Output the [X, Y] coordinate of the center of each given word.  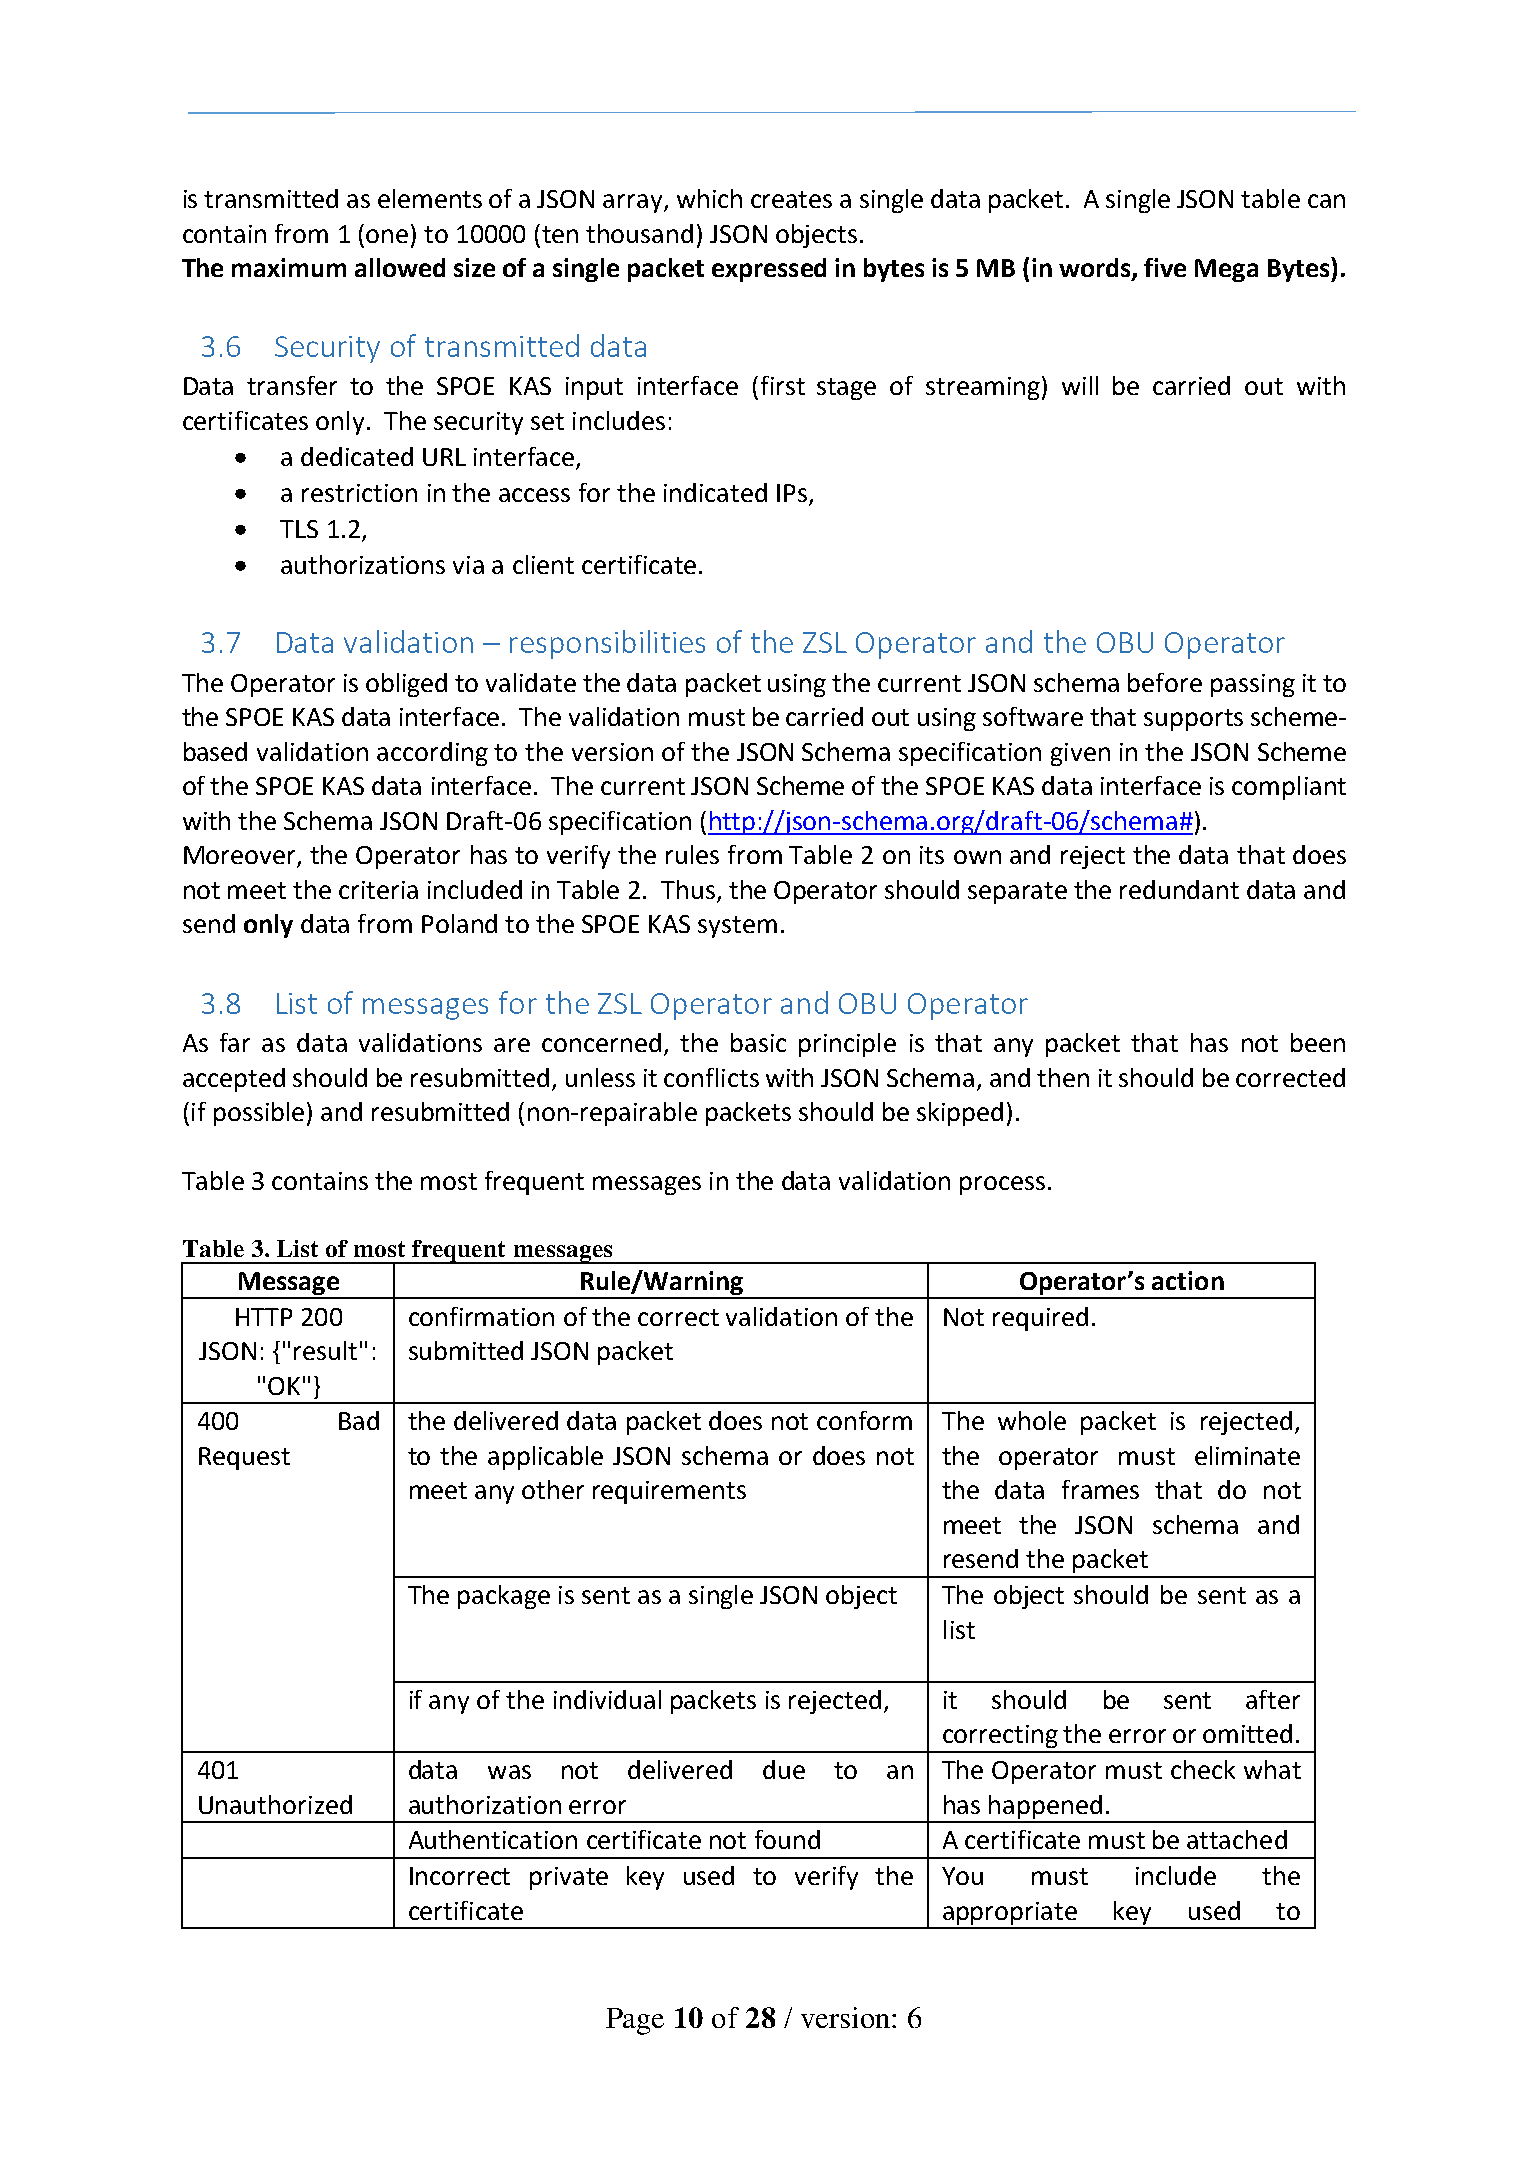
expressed [769, 270]
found [787, 1839]
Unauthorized [275, 1804]
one [387, 236]
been [1318, 1042]
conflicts [711, 1077]
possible [259, 1114]
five [1165, 267]
